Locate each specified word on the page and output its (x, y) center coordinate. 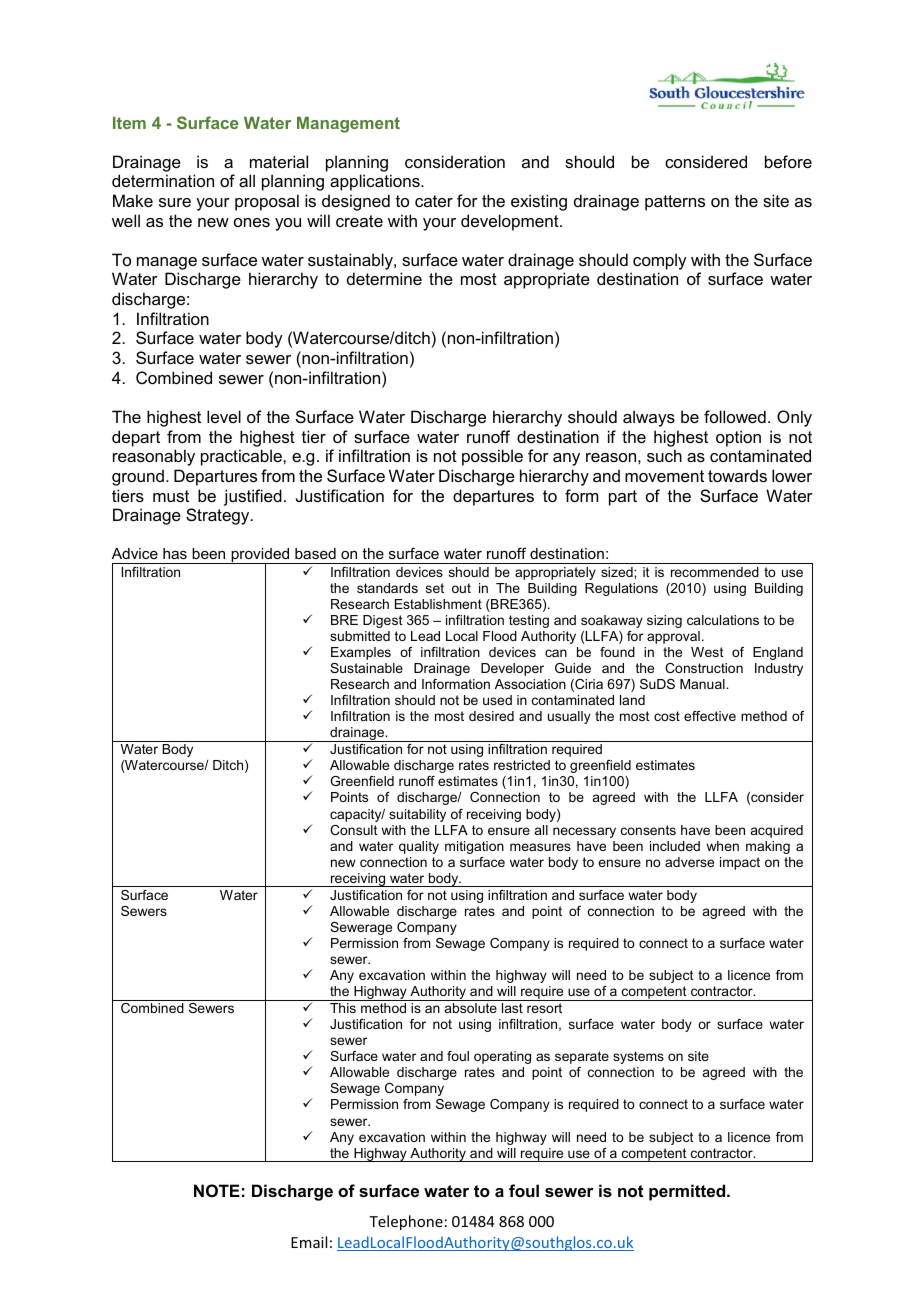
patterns (675, 203)
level (224, 416)
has (175, 553)
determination (163, 180)
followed (735, 416)
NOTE (217, 1190)
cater (434, 201)
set (435, 588)
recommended (715, 572)
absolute (471, 1008)
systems (638, 1057)
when (722, 846)
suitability (417, 815)
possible (492, 457)
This (343, 1008)
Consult (354, 830)
